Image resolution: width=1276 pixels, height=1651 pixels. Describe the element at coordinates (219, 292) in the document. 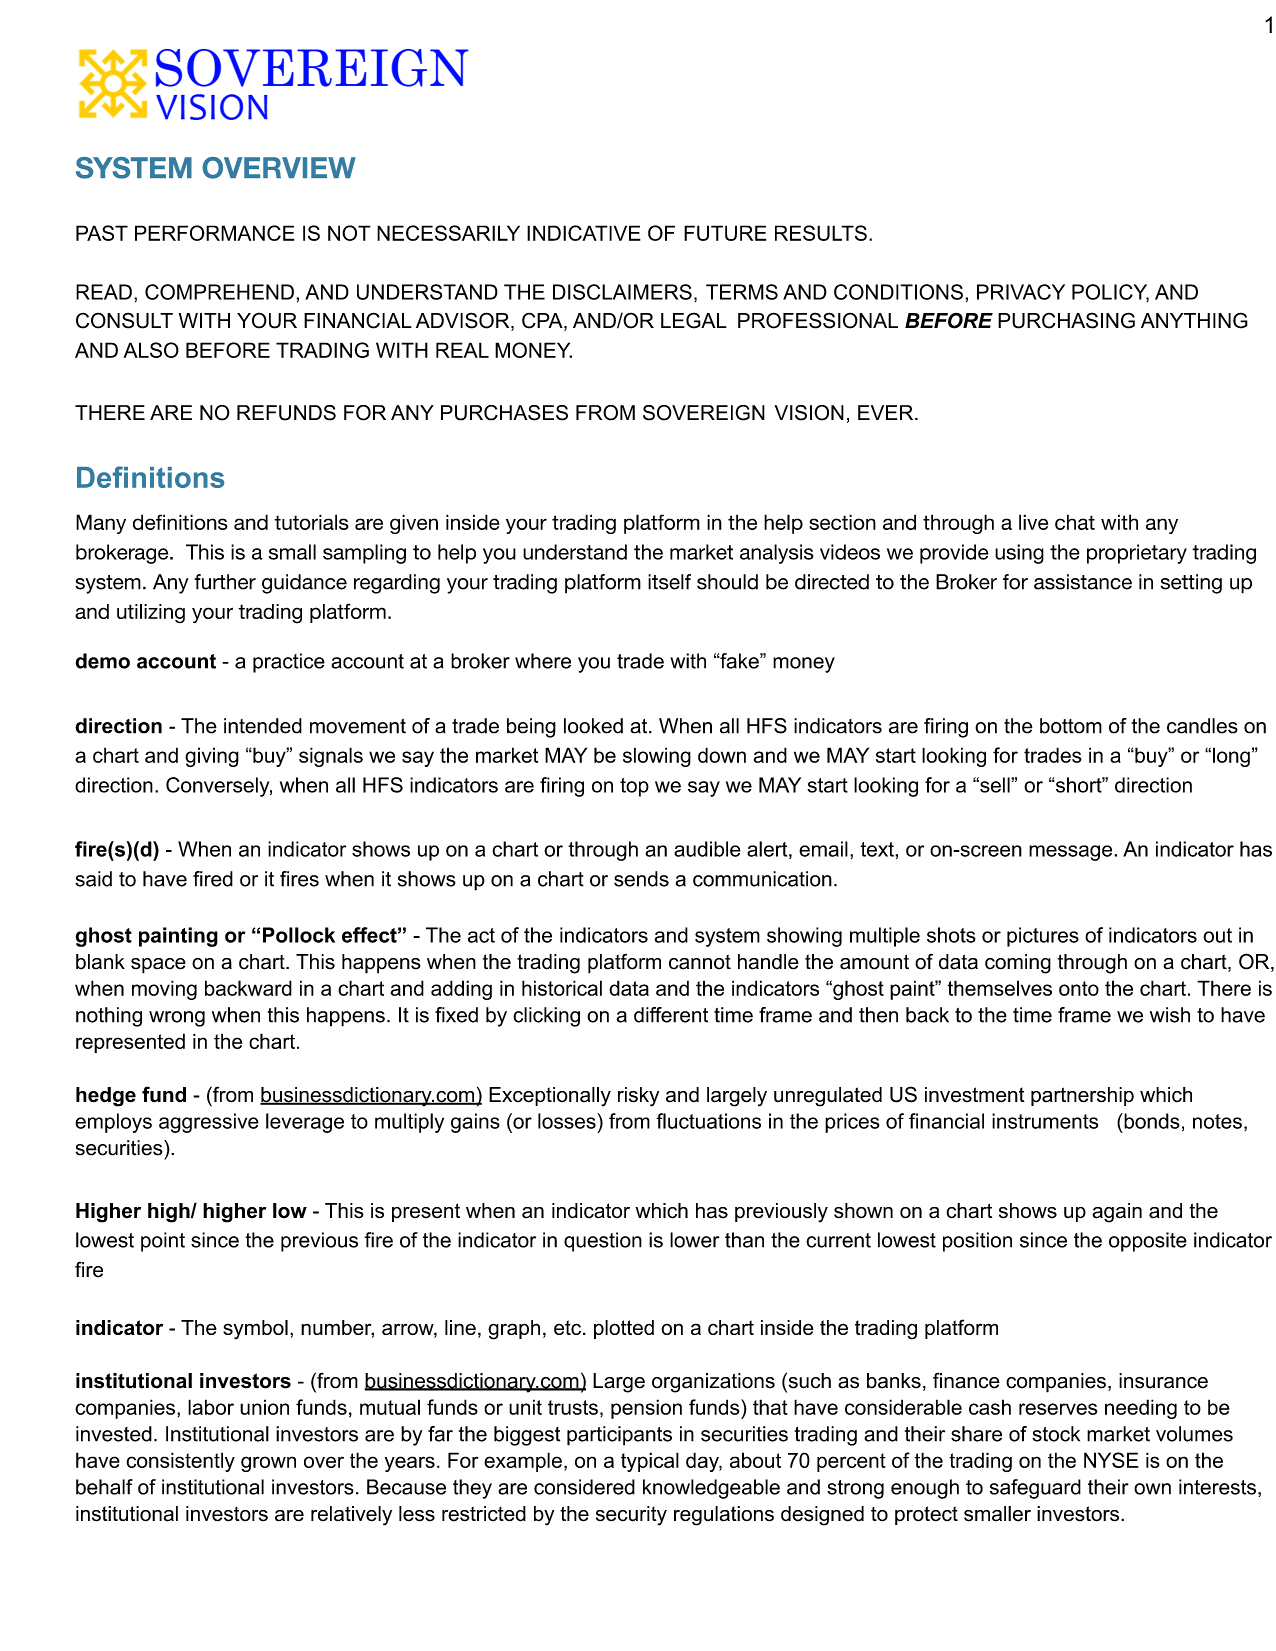

I see `COMPREHEND` at that location.
